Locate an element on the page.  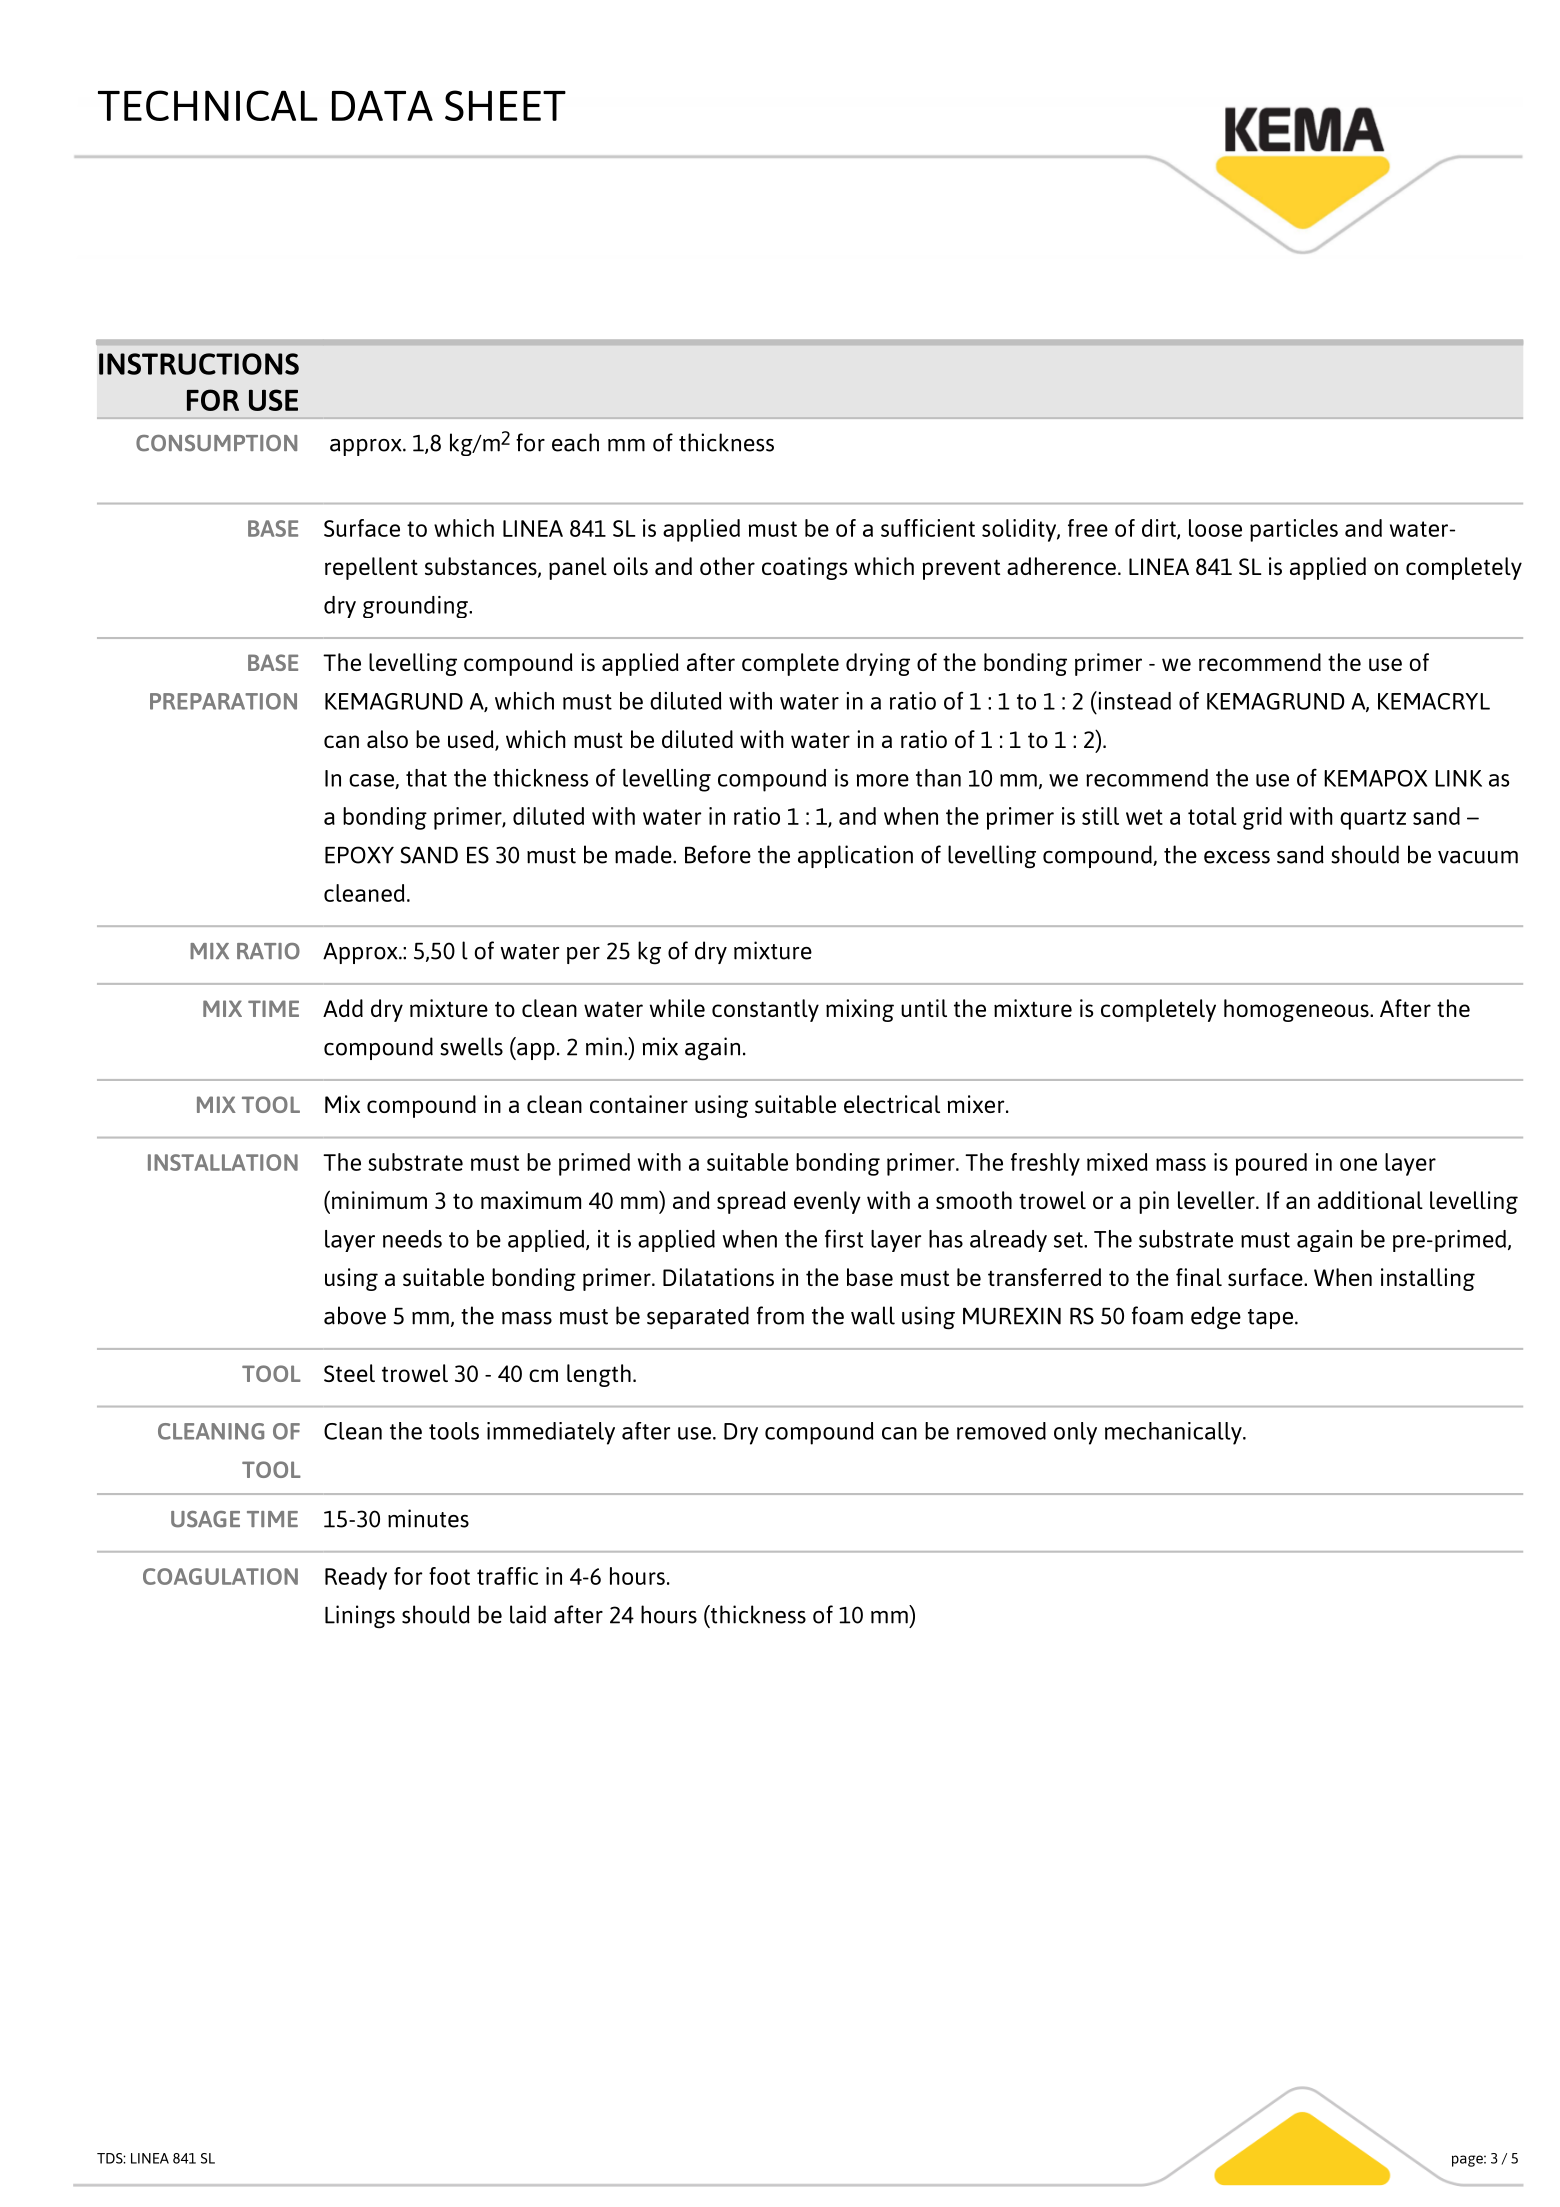
swells is located at coordinates (471, 1046).
